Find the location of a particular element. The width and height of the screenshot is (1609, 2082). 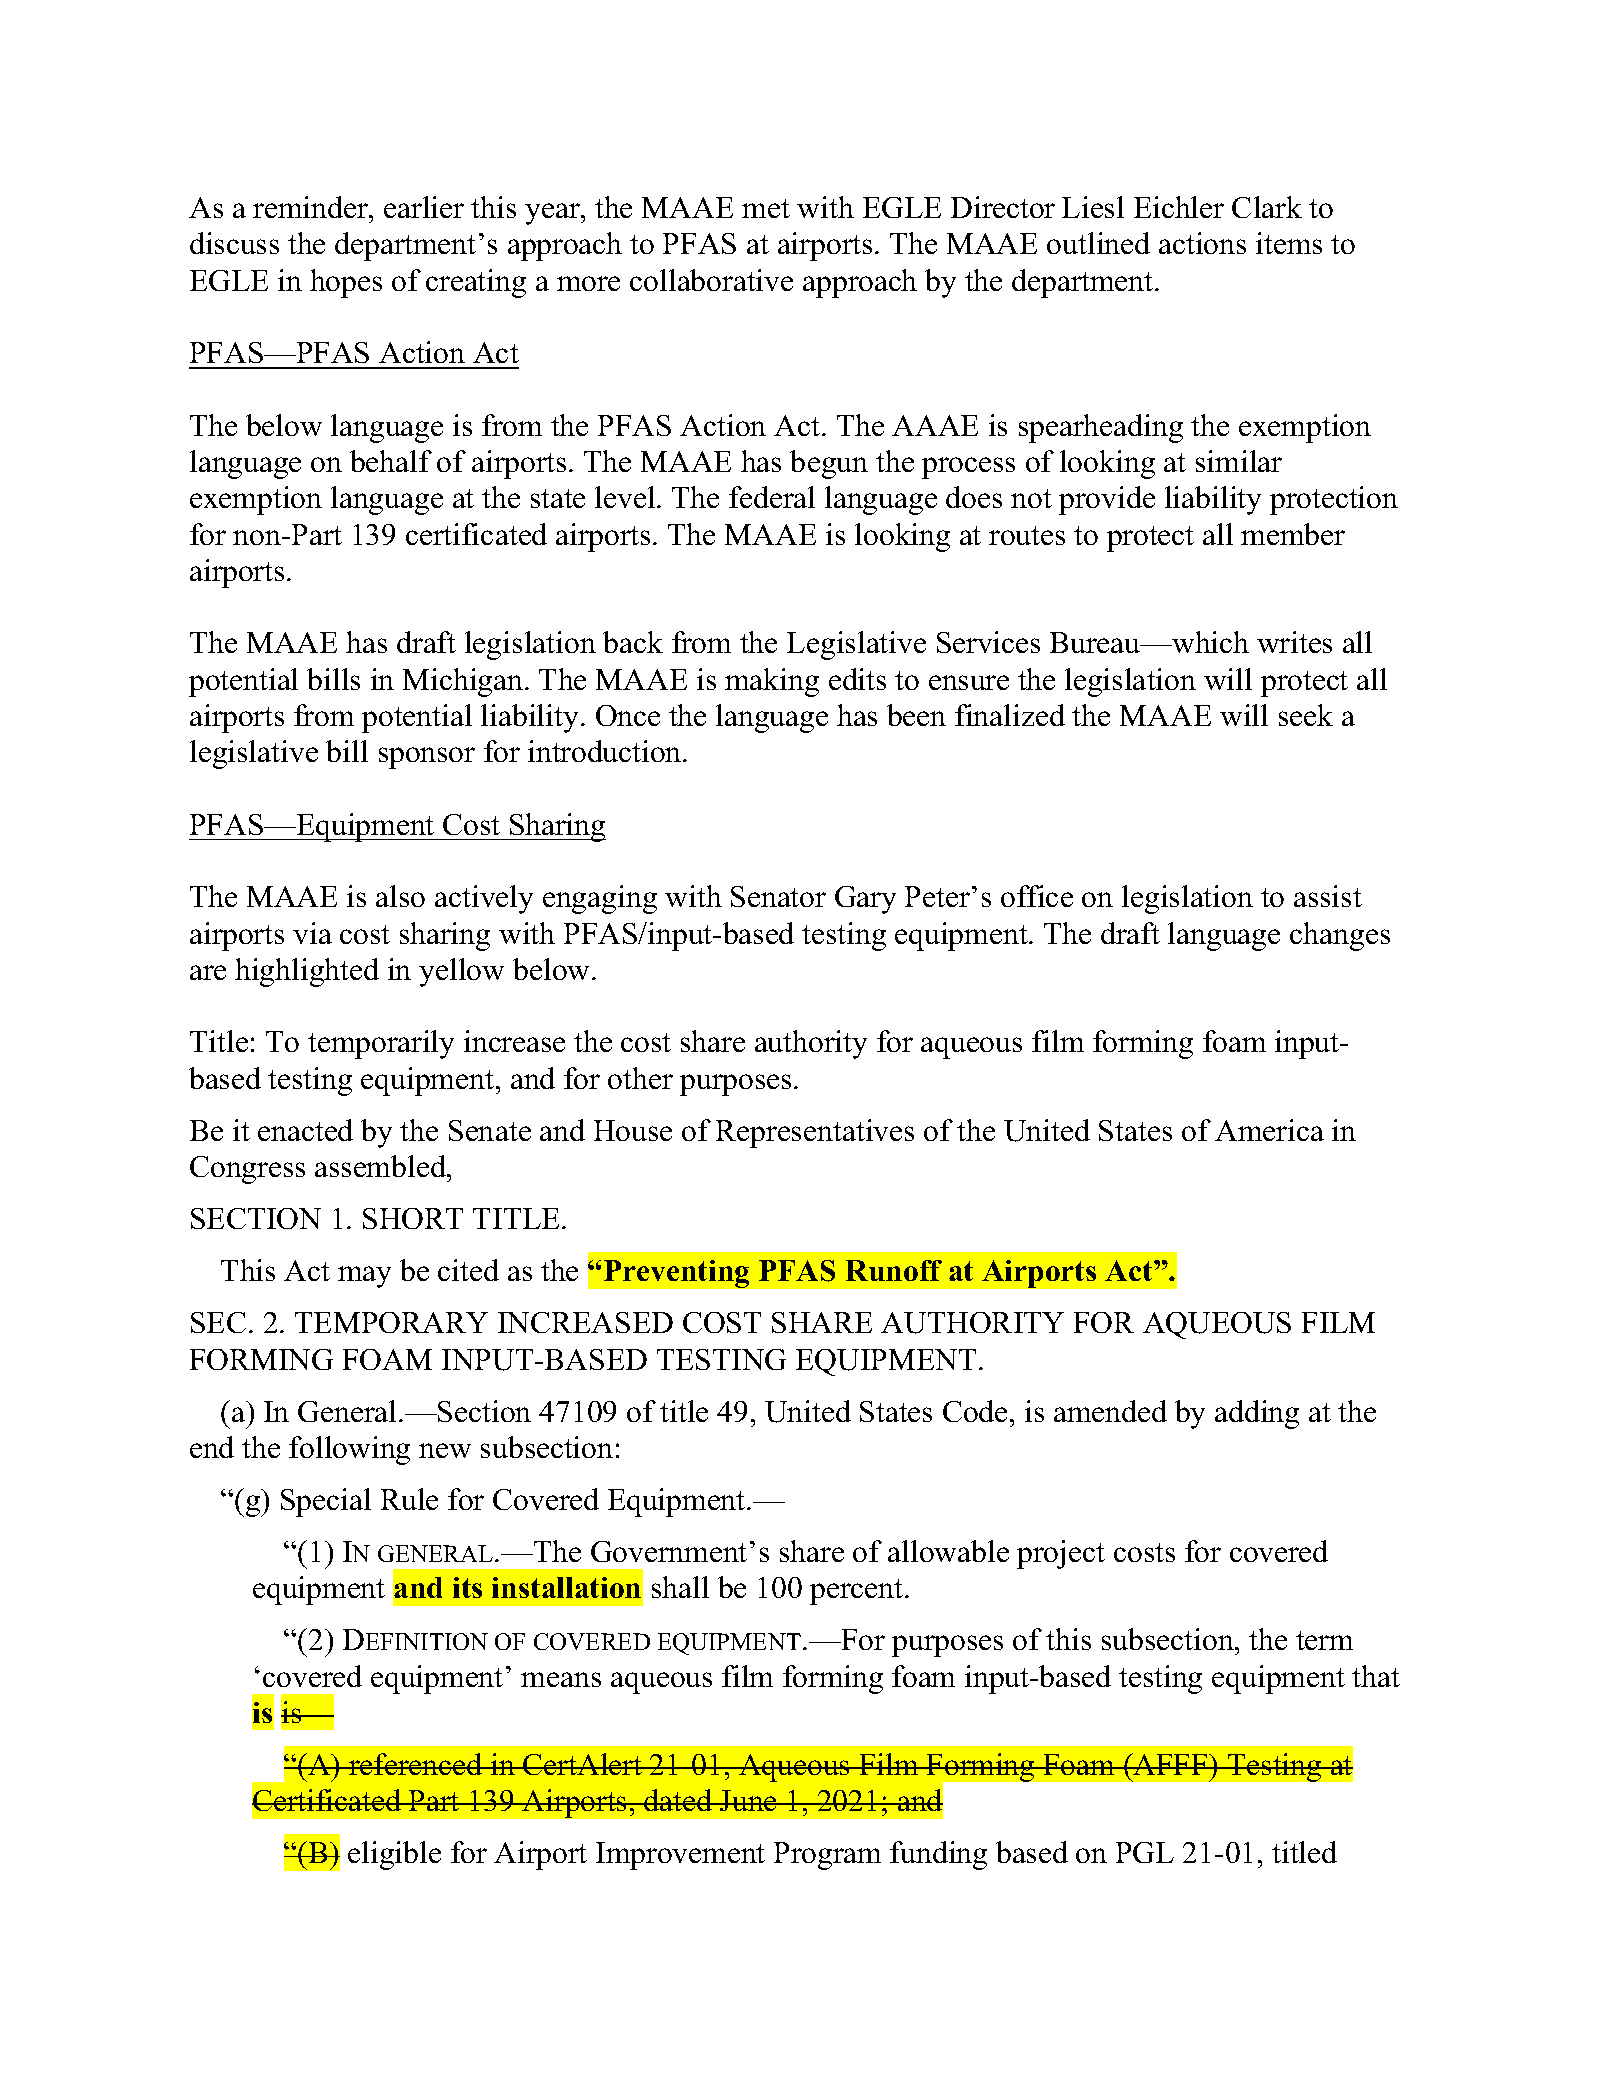

June is located at coordinates (748, 1800).
